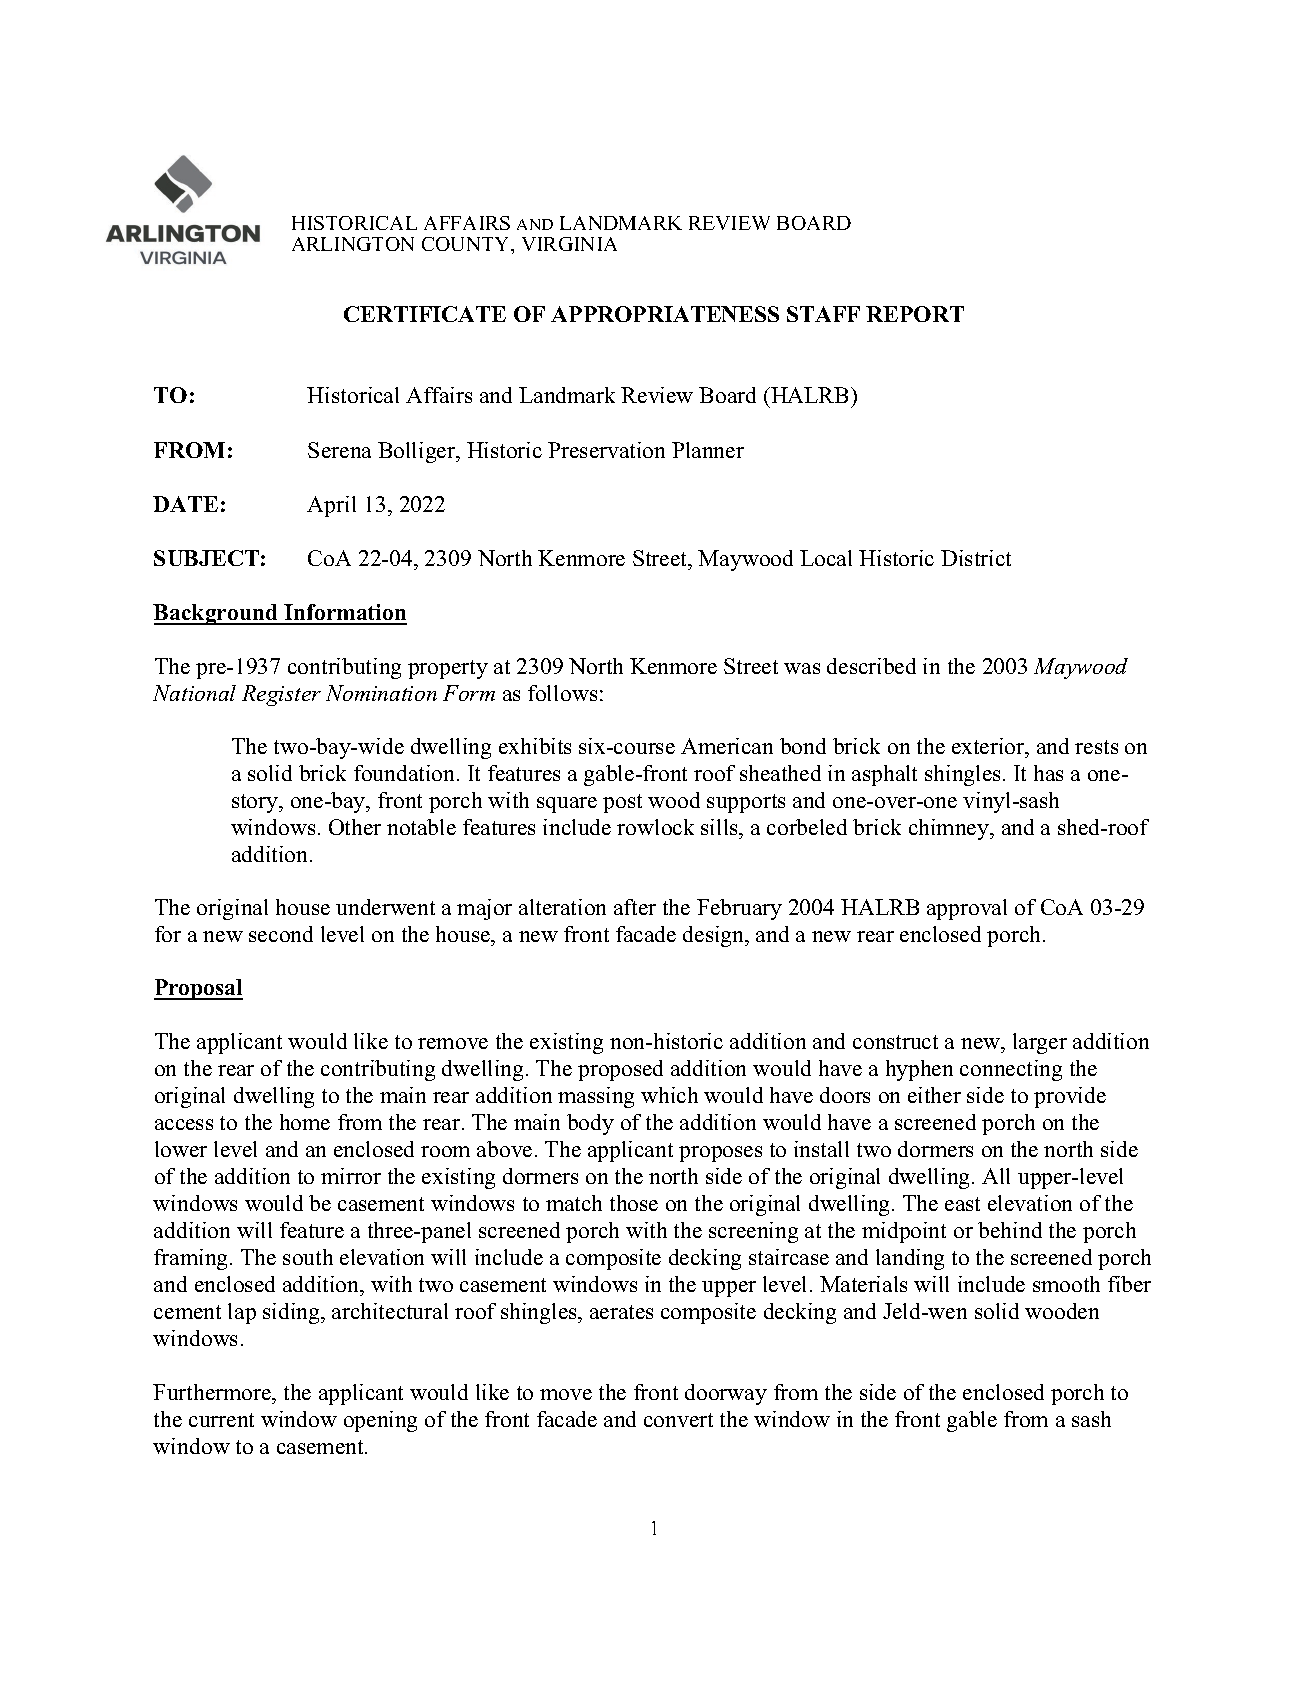  I want to click on Furthermore, so click(213, 1394).
